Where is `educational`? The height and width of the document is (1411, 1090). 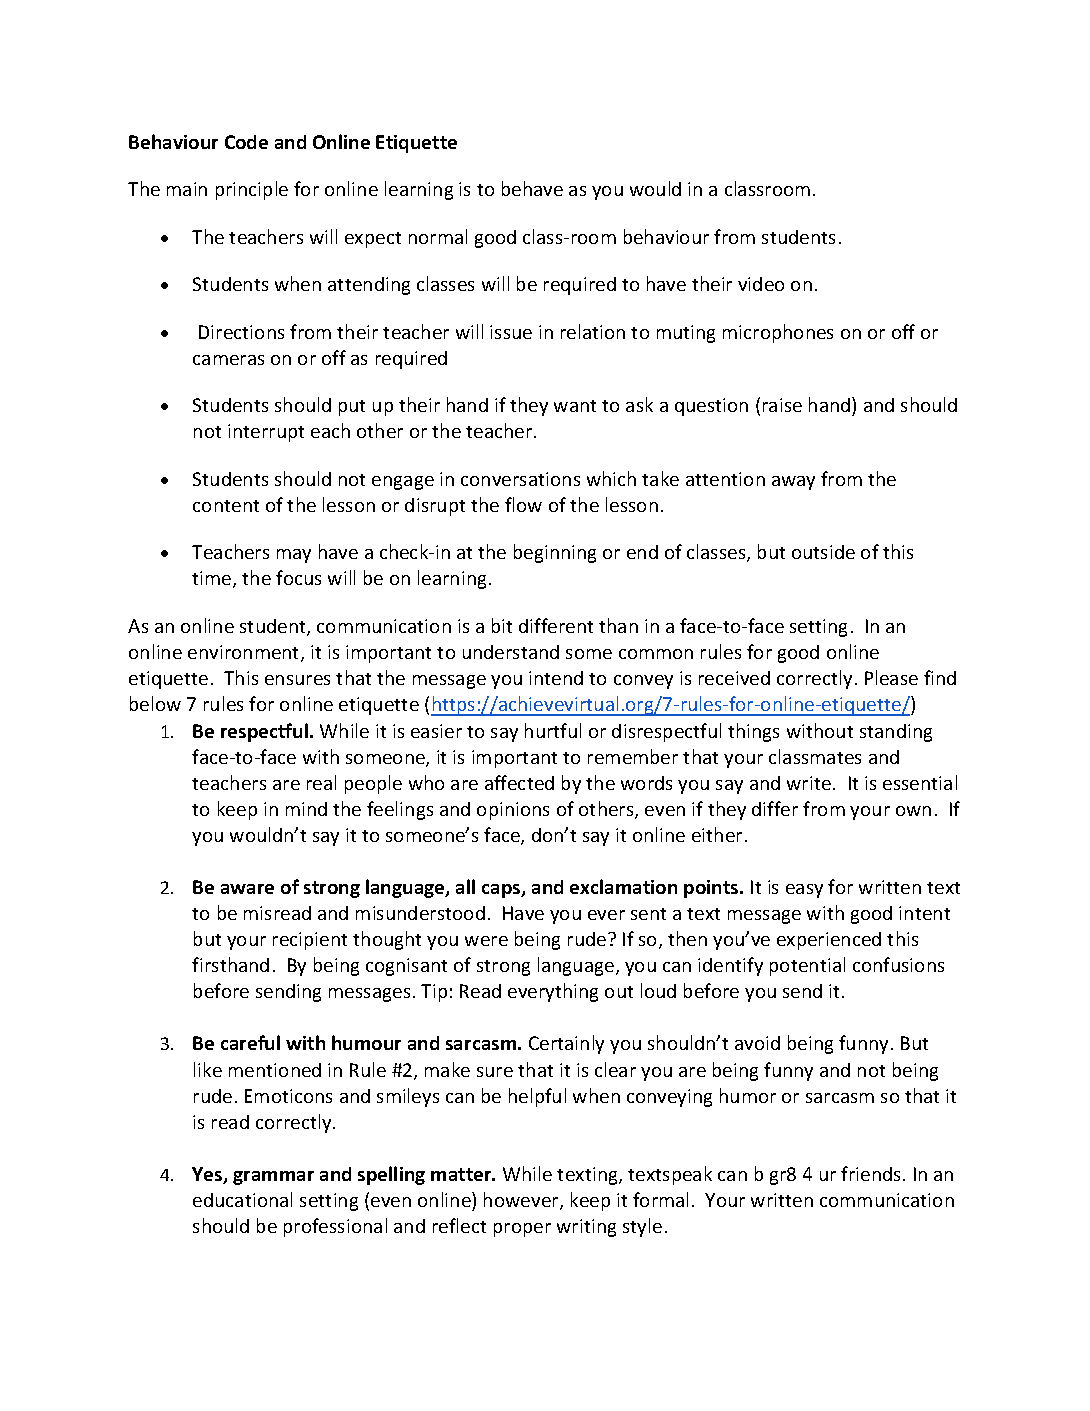 educational is located at coordinates (242, 1199).
